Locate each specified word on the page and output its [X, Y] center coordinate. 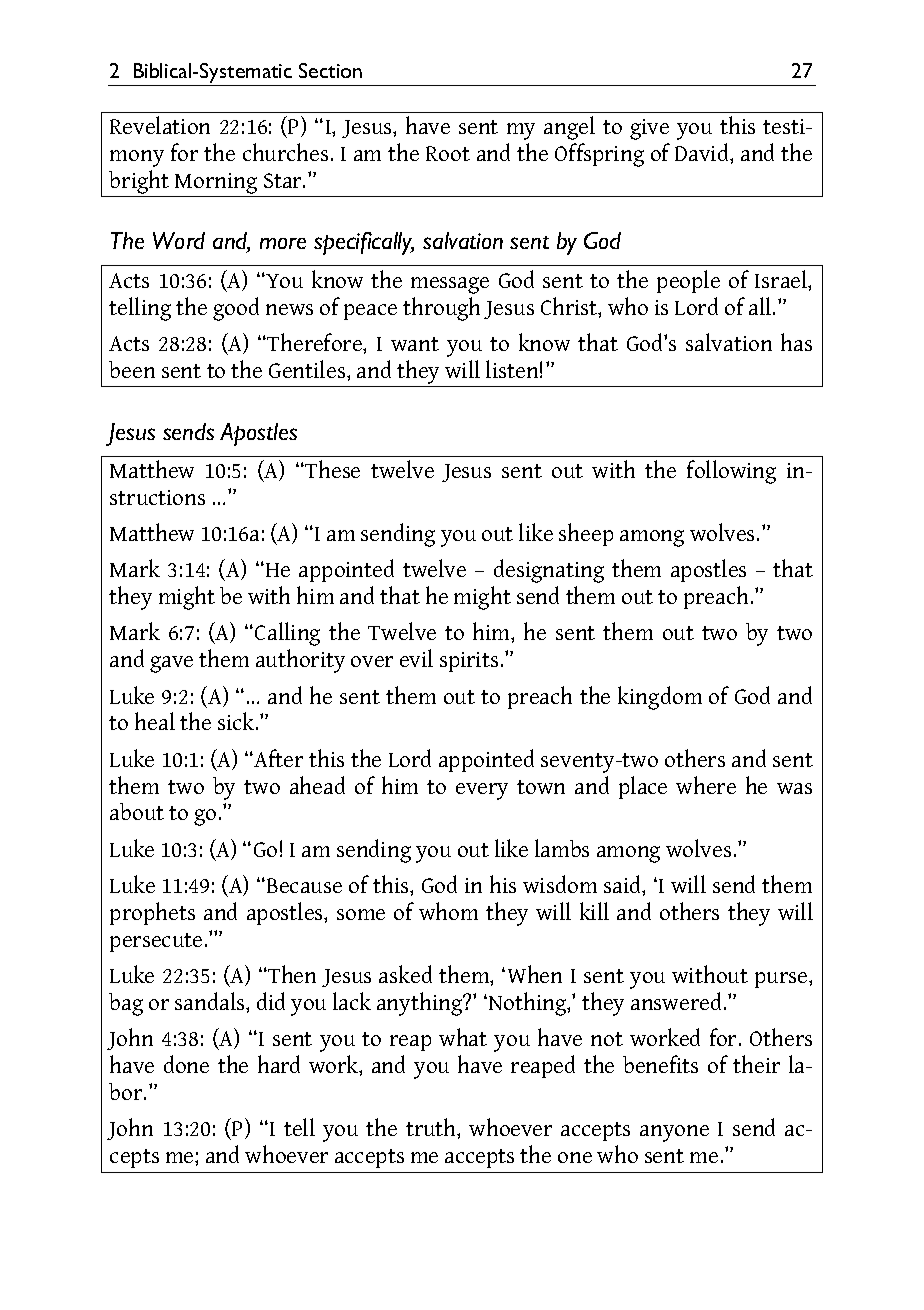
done [186, 1064]
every [482, 791]
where [706, 785]
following [731, 472]
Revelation [160, 125]
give [649, 129]
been [132, 369]
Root [448, 153]
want [415, 344]
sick [237, 721]
